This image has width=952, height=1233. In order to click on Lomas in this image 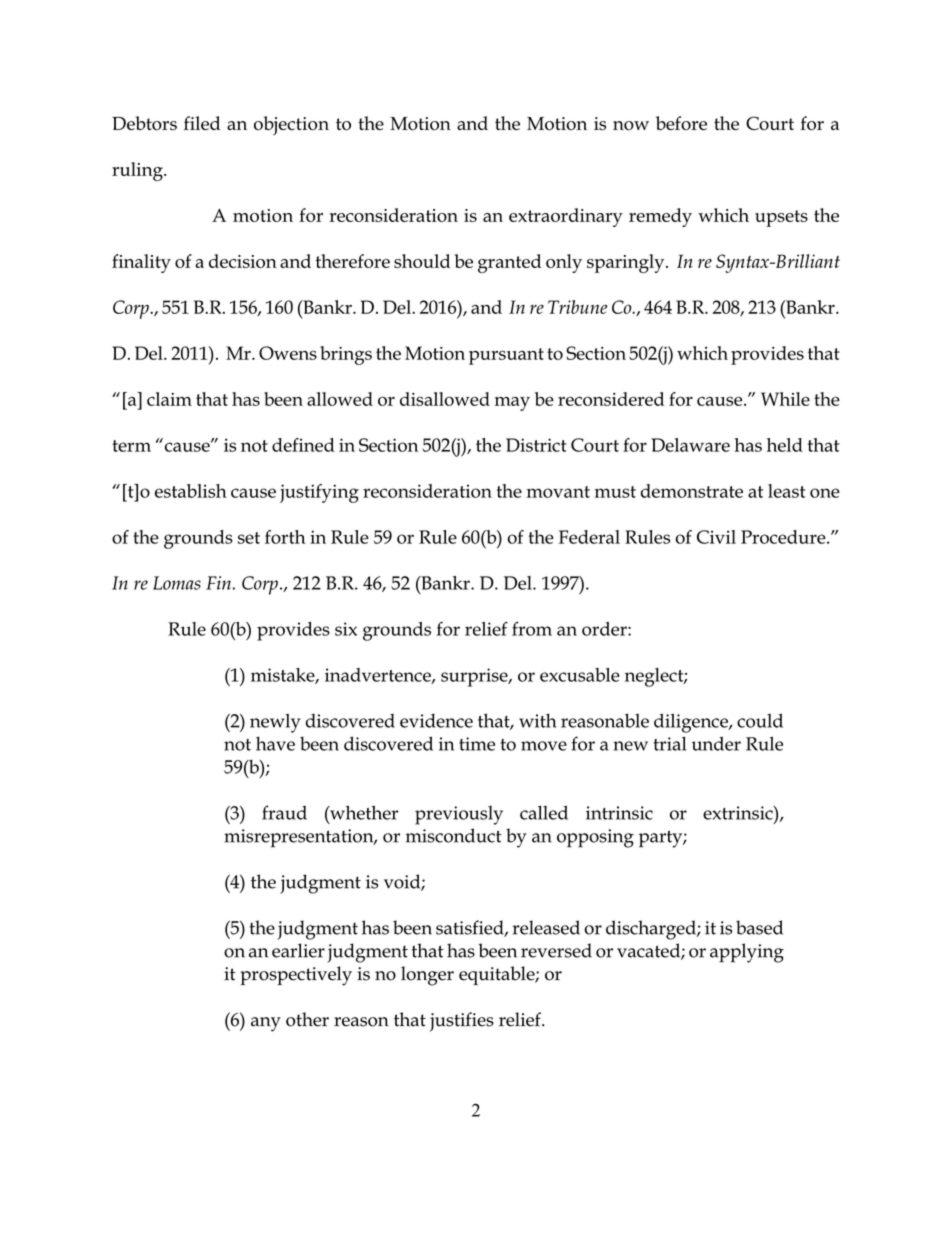, I will do `click(177, 583)`.
